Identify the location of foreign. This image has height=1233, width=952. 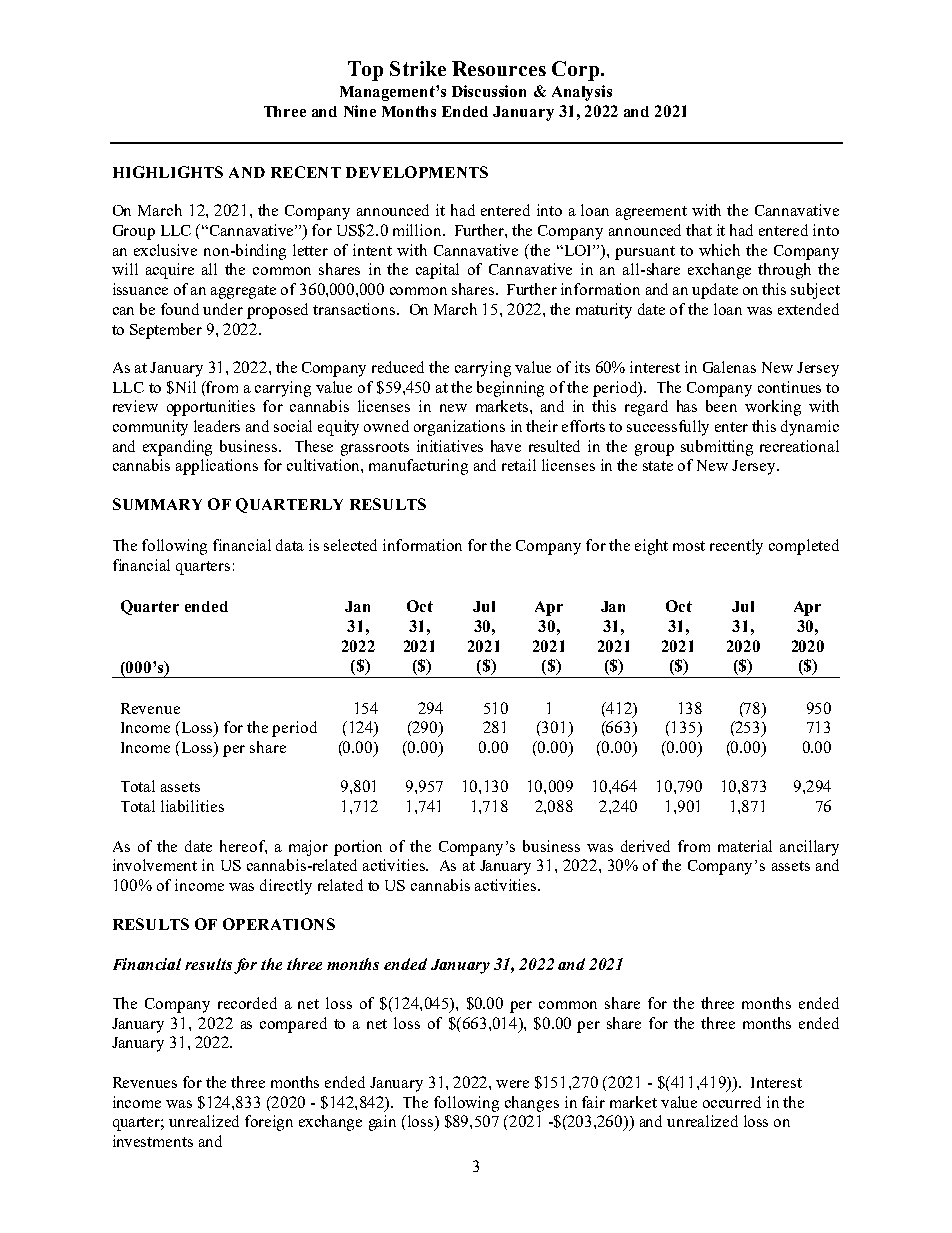
(269, 1123).
